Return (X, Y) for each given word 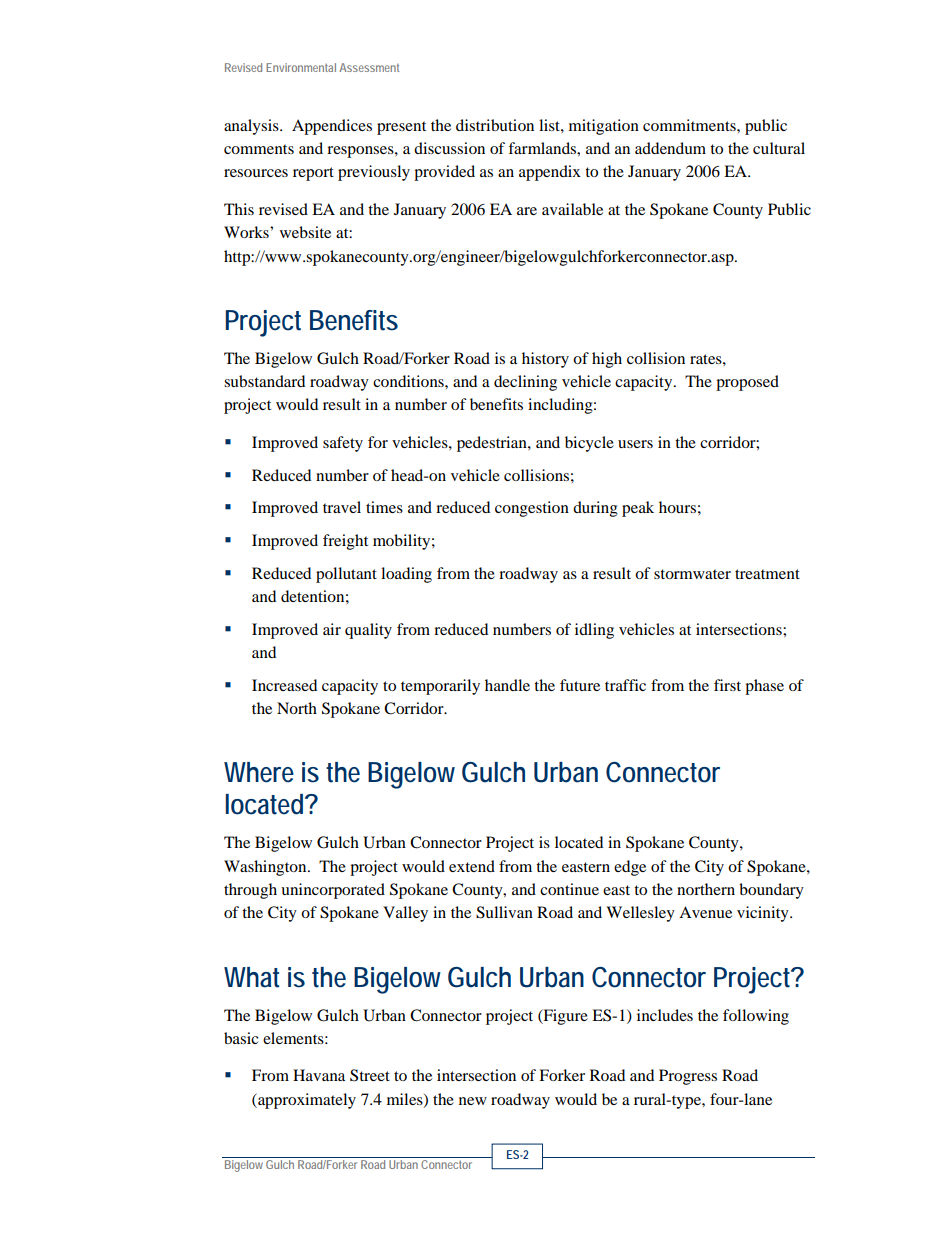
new (473, 1101)
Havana (319, 1075)
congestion (532, 509)
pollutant (346, 575)
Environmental (301, 67)
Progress (688, 1077)
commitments (690, 125)
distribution (495, 125)
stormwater (692, 574)
